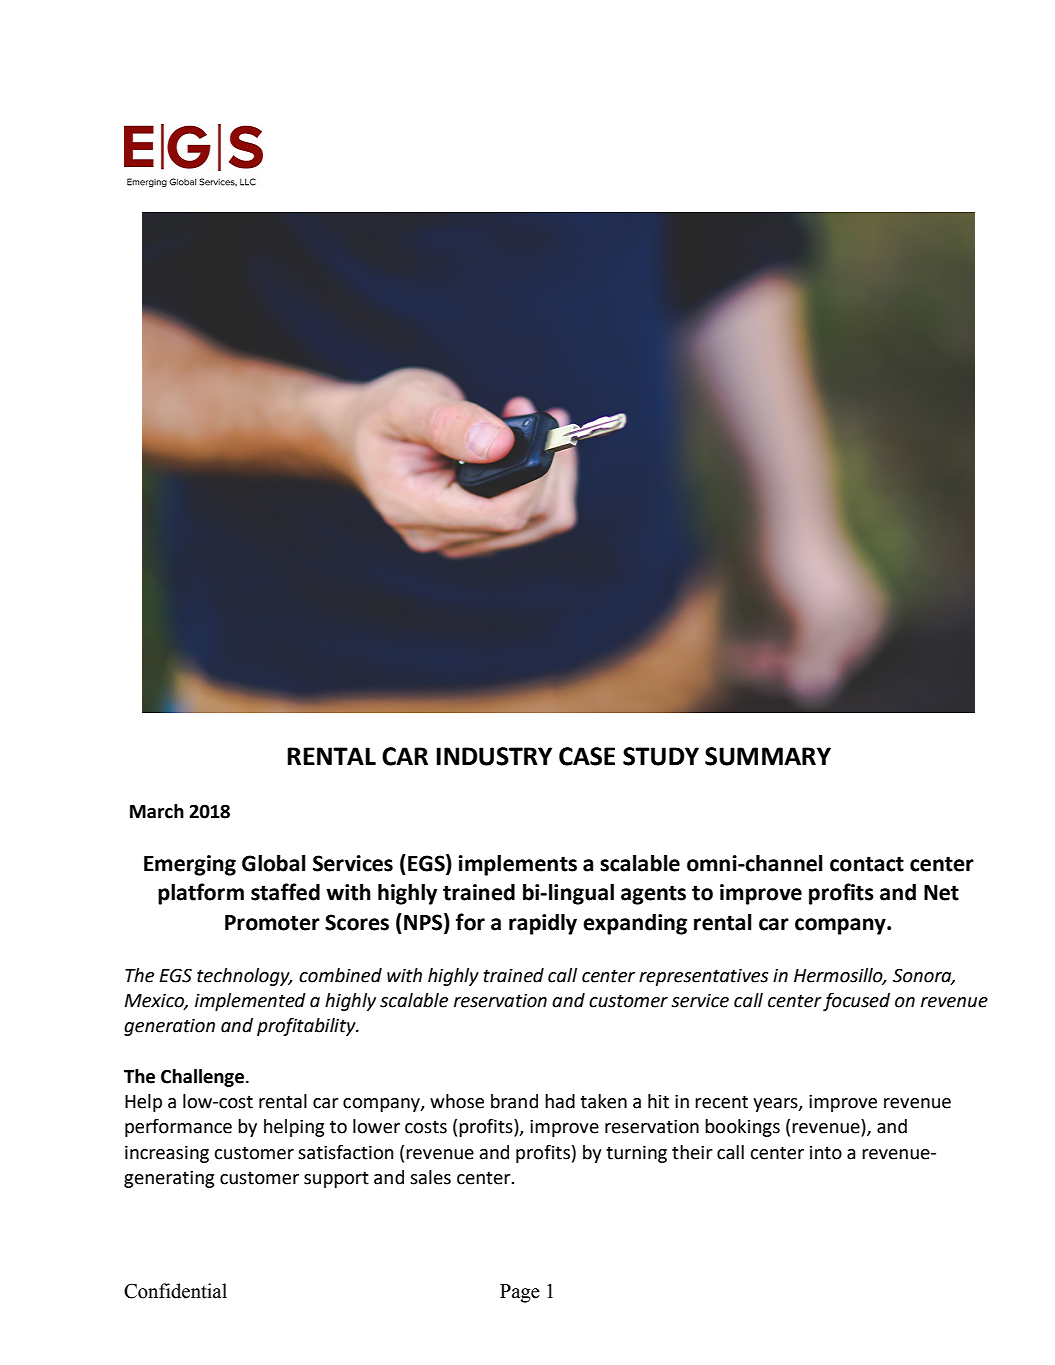 This page has height=1365, width=1055. Describe the element at coordinates (543, 924) in the page. I see `rapidly` at that location.
